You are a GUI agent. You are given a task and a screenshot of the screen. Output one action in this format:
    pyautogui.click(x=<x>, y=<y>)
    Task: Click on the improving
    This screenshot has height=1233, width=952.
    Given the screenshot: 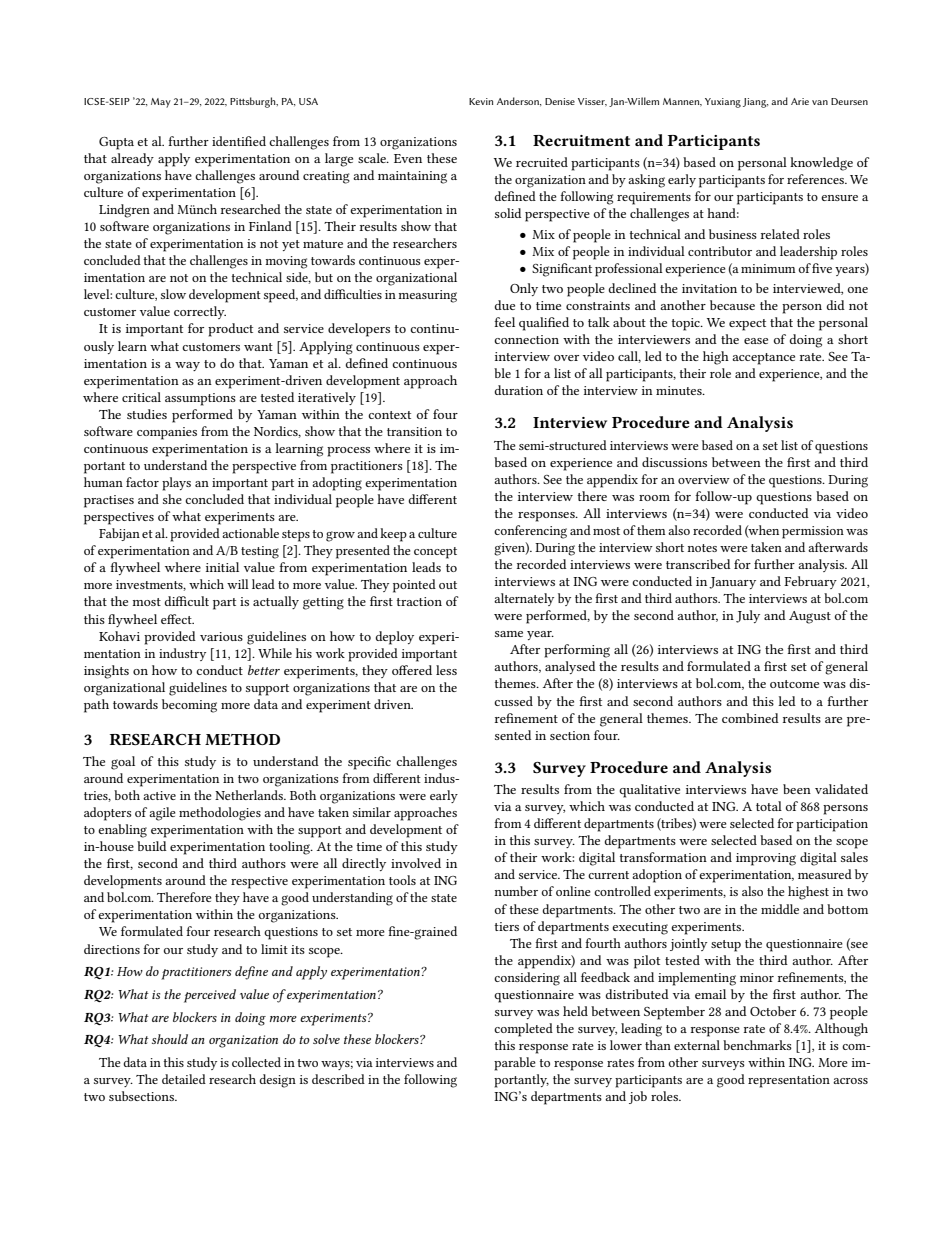 What is the action you would take?
    pyautogui.click(x=766, y=859)
